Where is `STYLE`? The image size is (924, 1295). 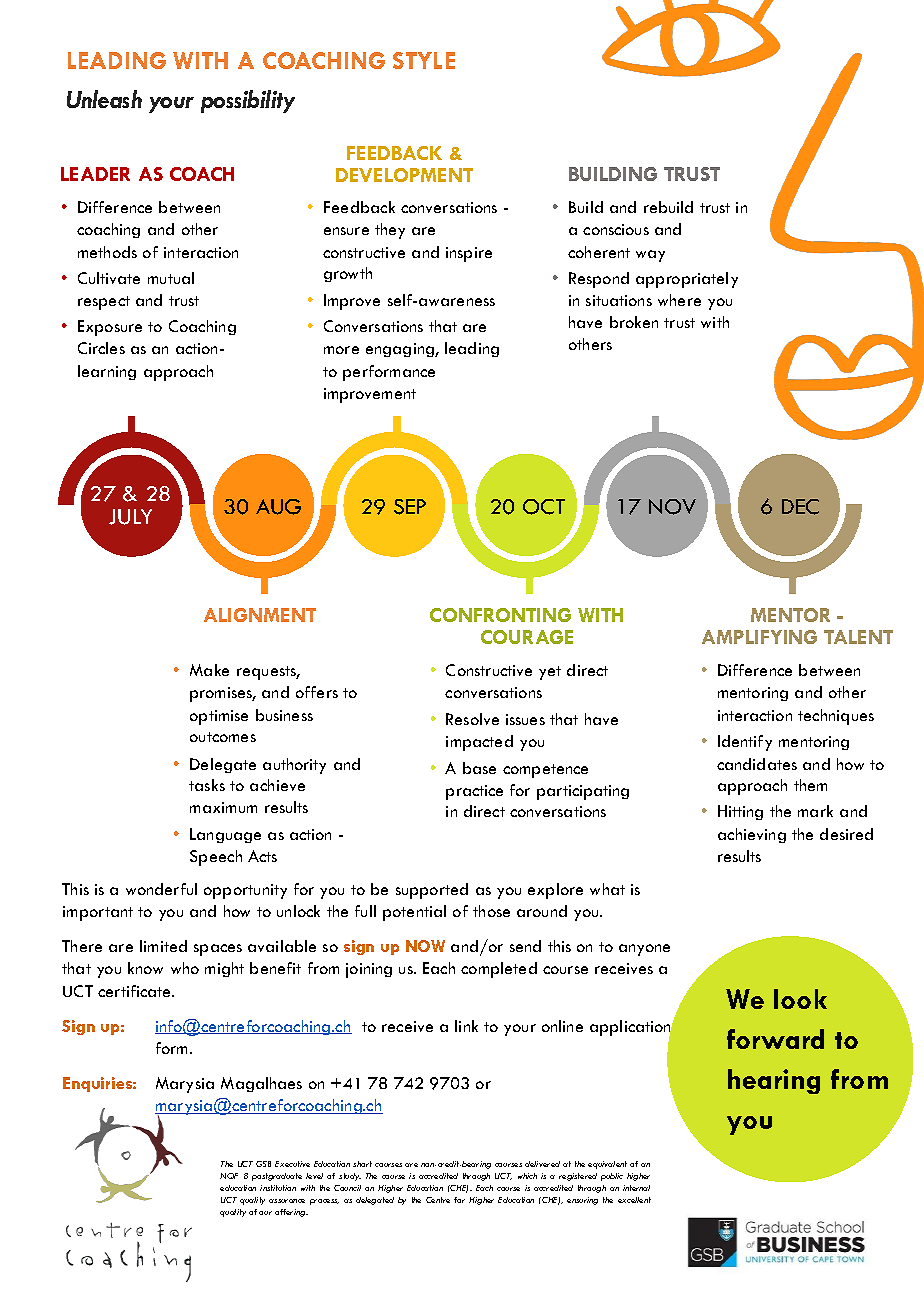
STYLE is located at coordinates (424, 60).
